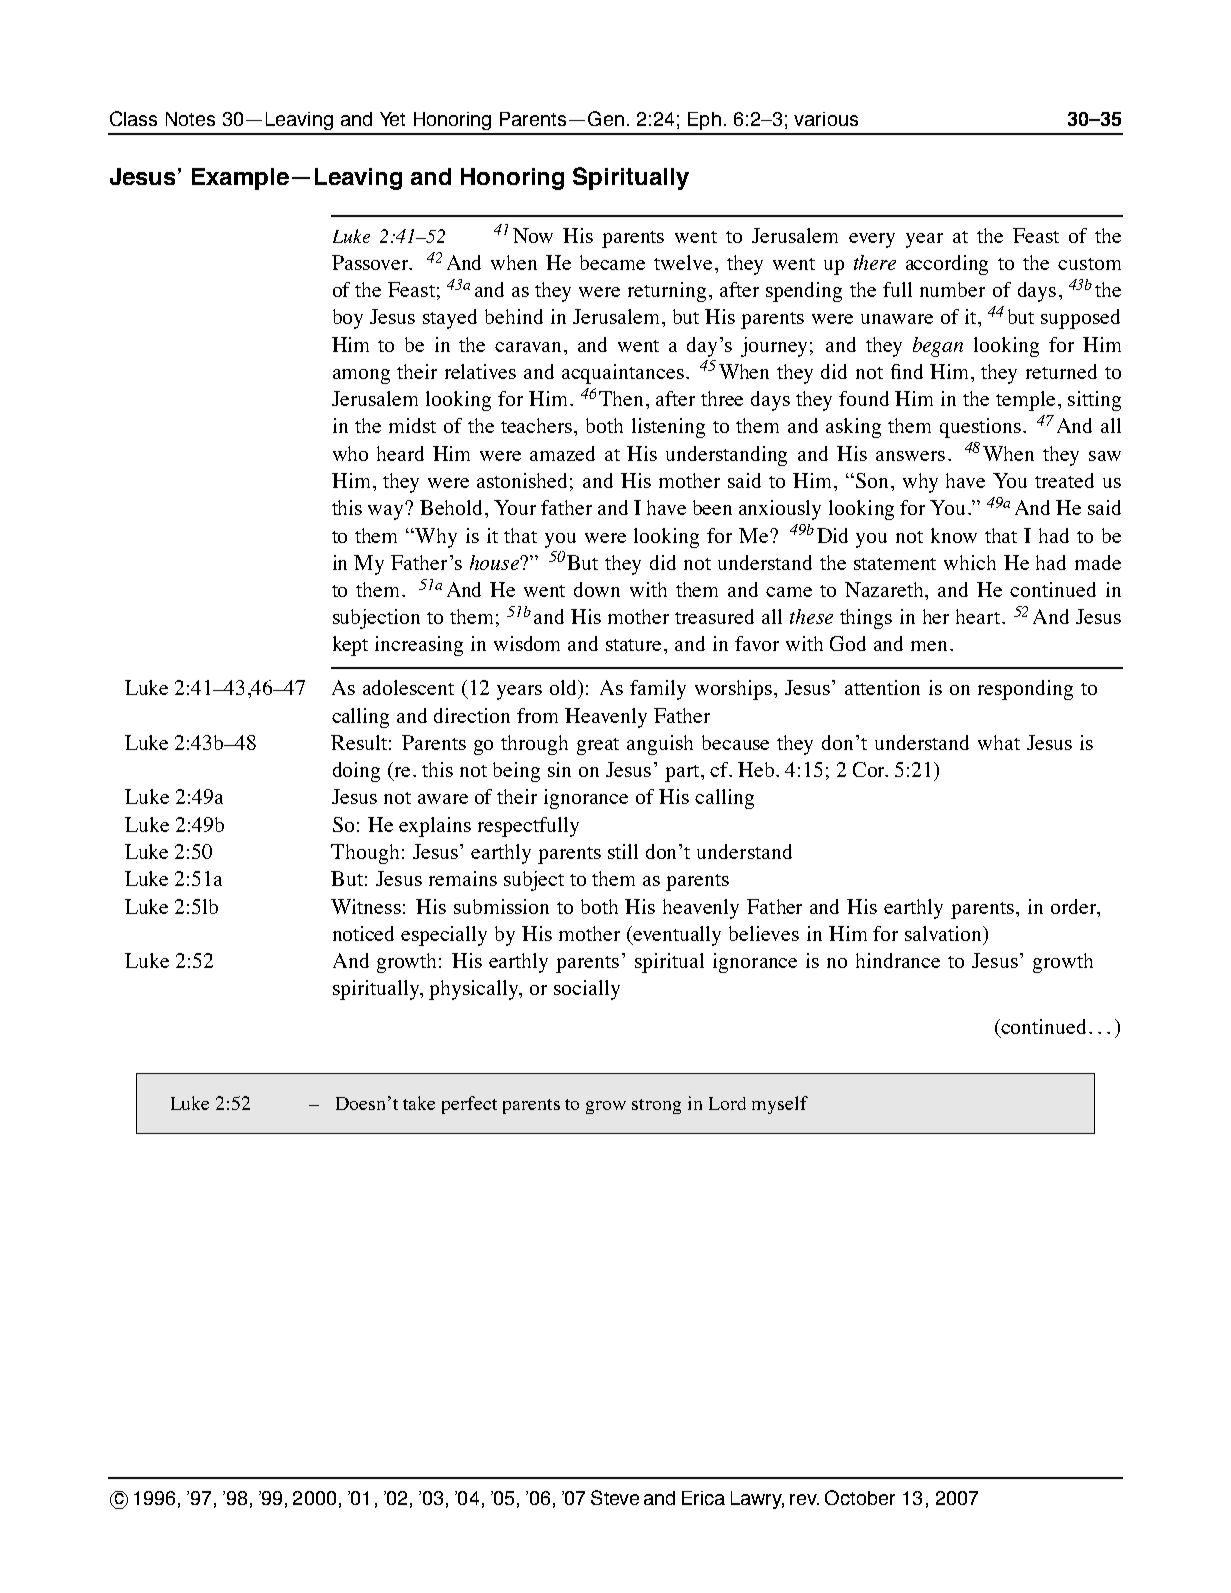  Describe the element at coordinates (704, 121) in the screenshot. I see `Eph` at that location.
